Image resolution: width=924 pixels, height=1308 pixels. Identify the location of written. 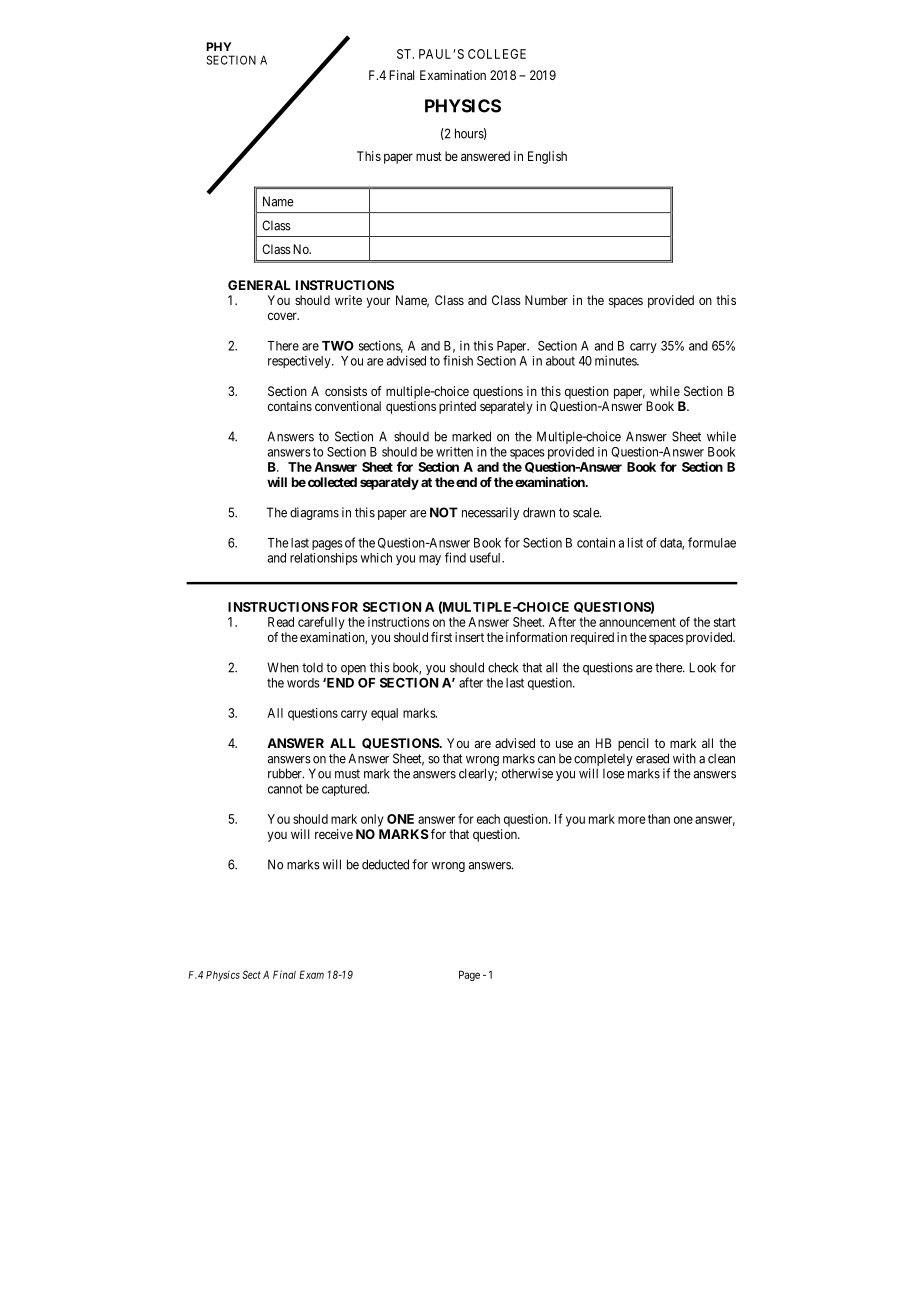
(454, 452).
